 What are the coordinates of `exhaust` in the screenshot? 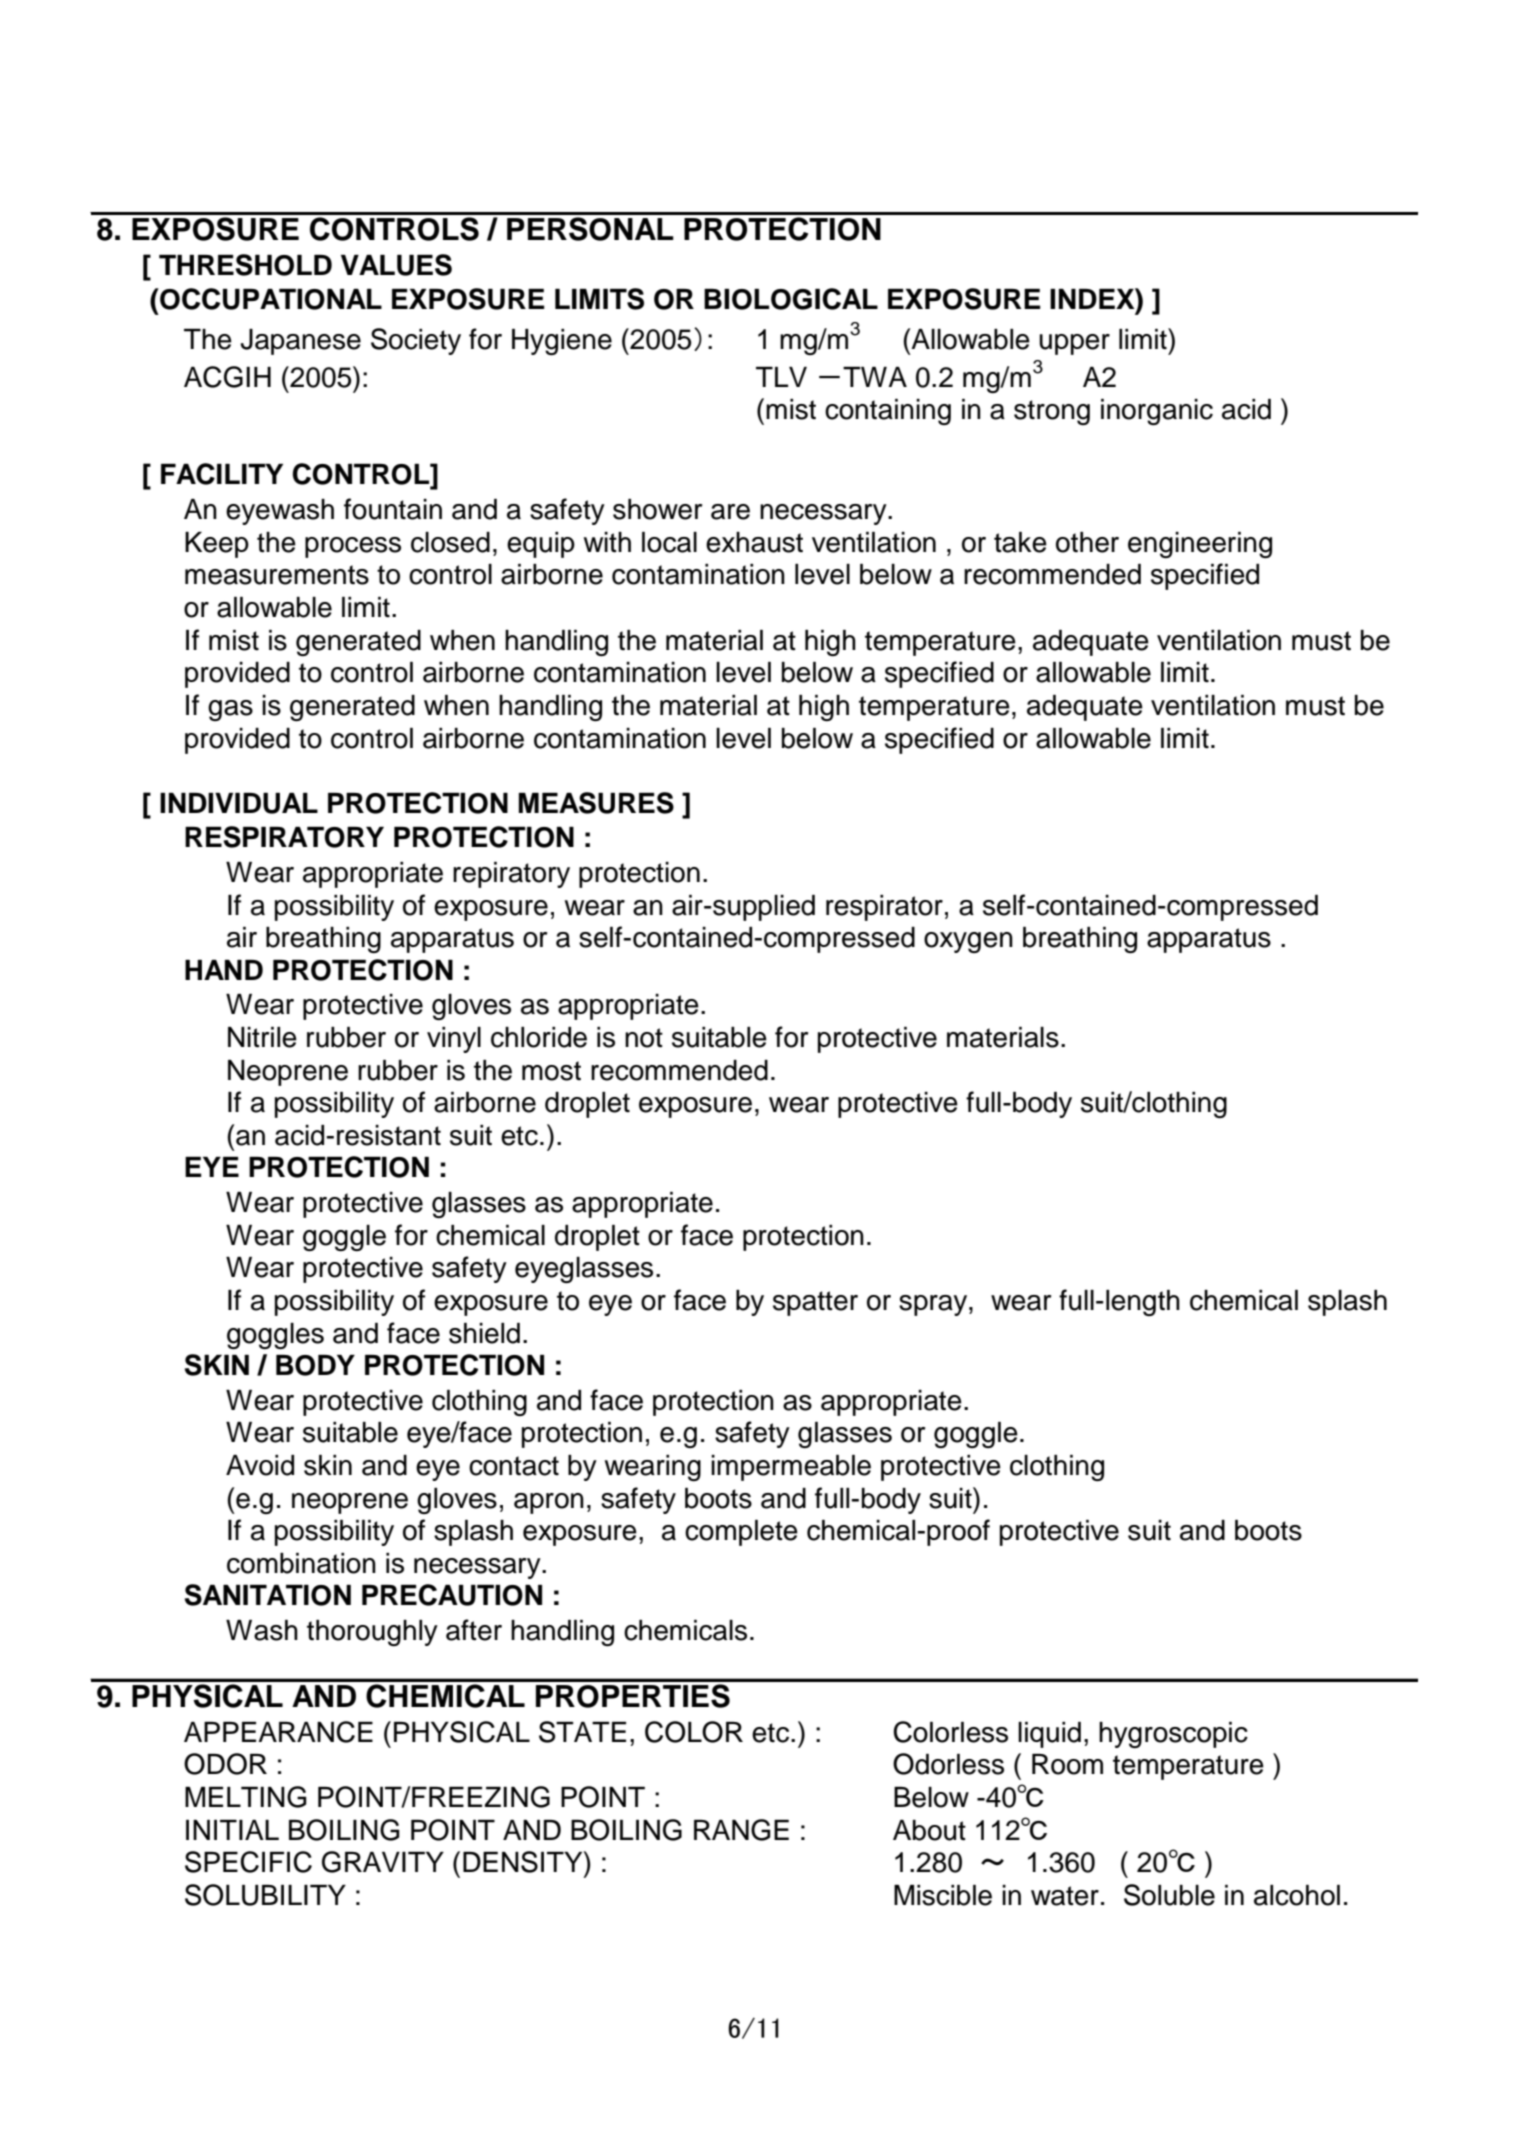 It's located at (754, 542).
